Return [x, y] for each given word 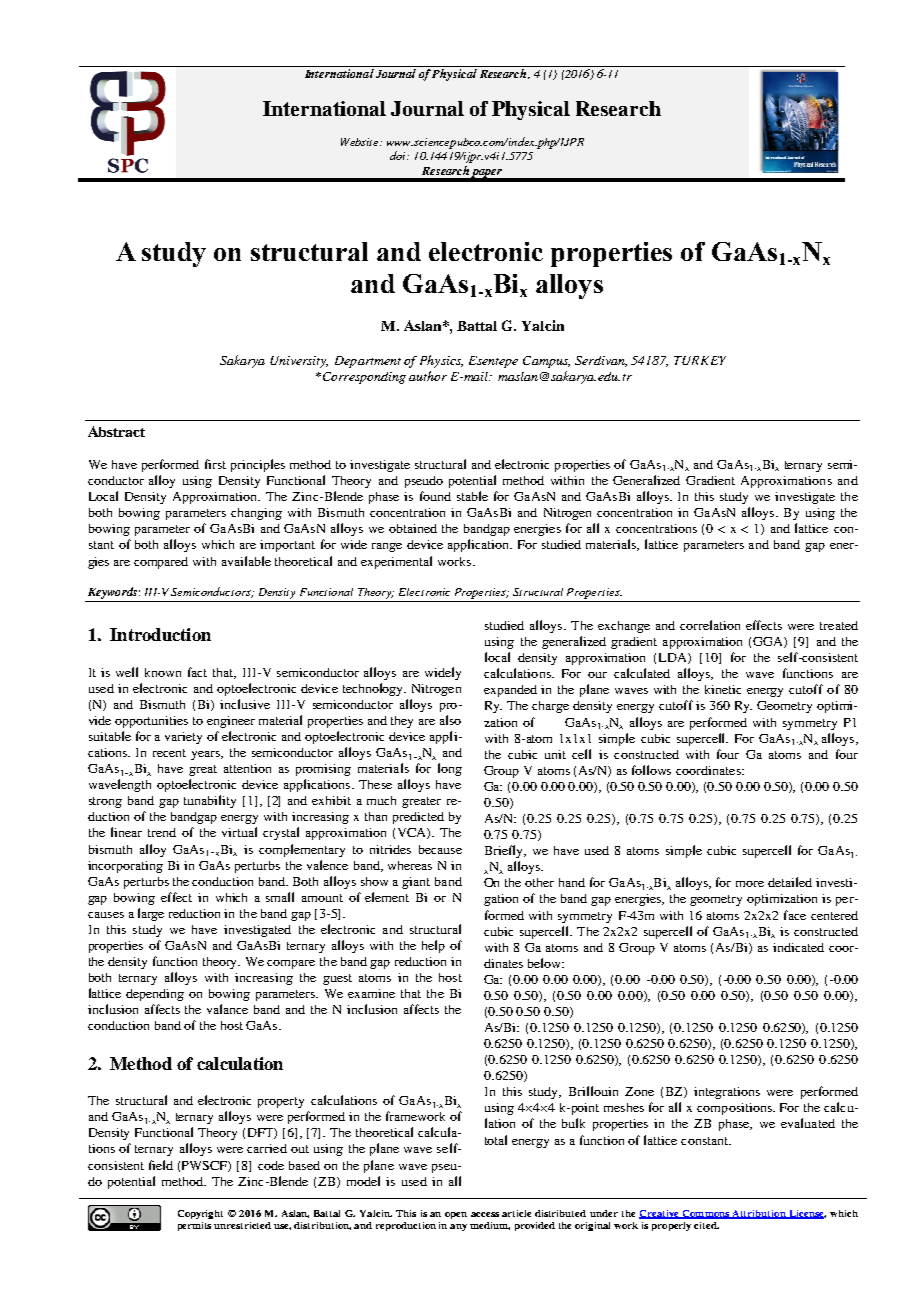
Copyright [200, 1214]
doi [399, 155]
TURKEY [700, 360]
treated [839, 625]
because [440, 849]
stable [472, 496]
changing [256, 514]
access [485, 1214]
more [750, 884]
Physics [441, 361]
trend [162, 832]
